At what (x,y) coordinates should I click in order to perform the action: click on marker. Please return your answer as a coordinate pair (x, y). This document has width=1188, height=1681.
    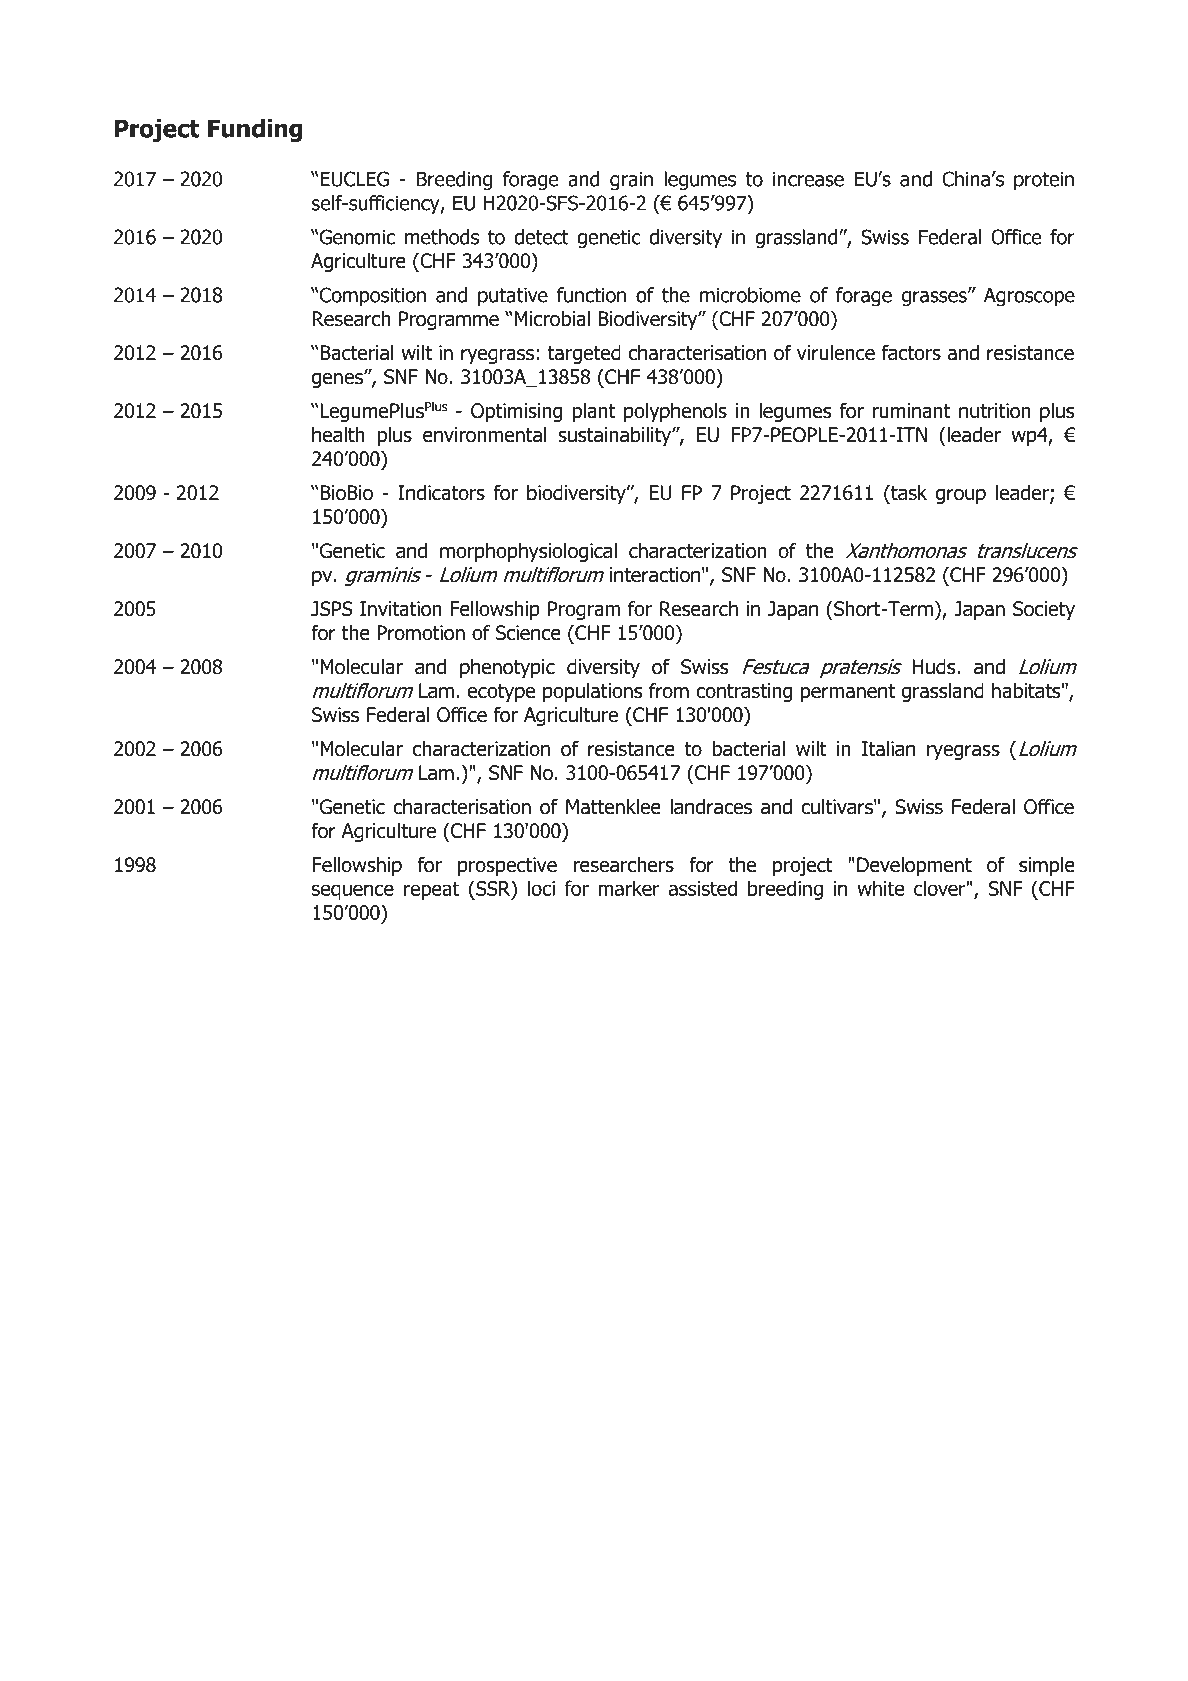
    Looking at the image, I should click on (629, 888).
